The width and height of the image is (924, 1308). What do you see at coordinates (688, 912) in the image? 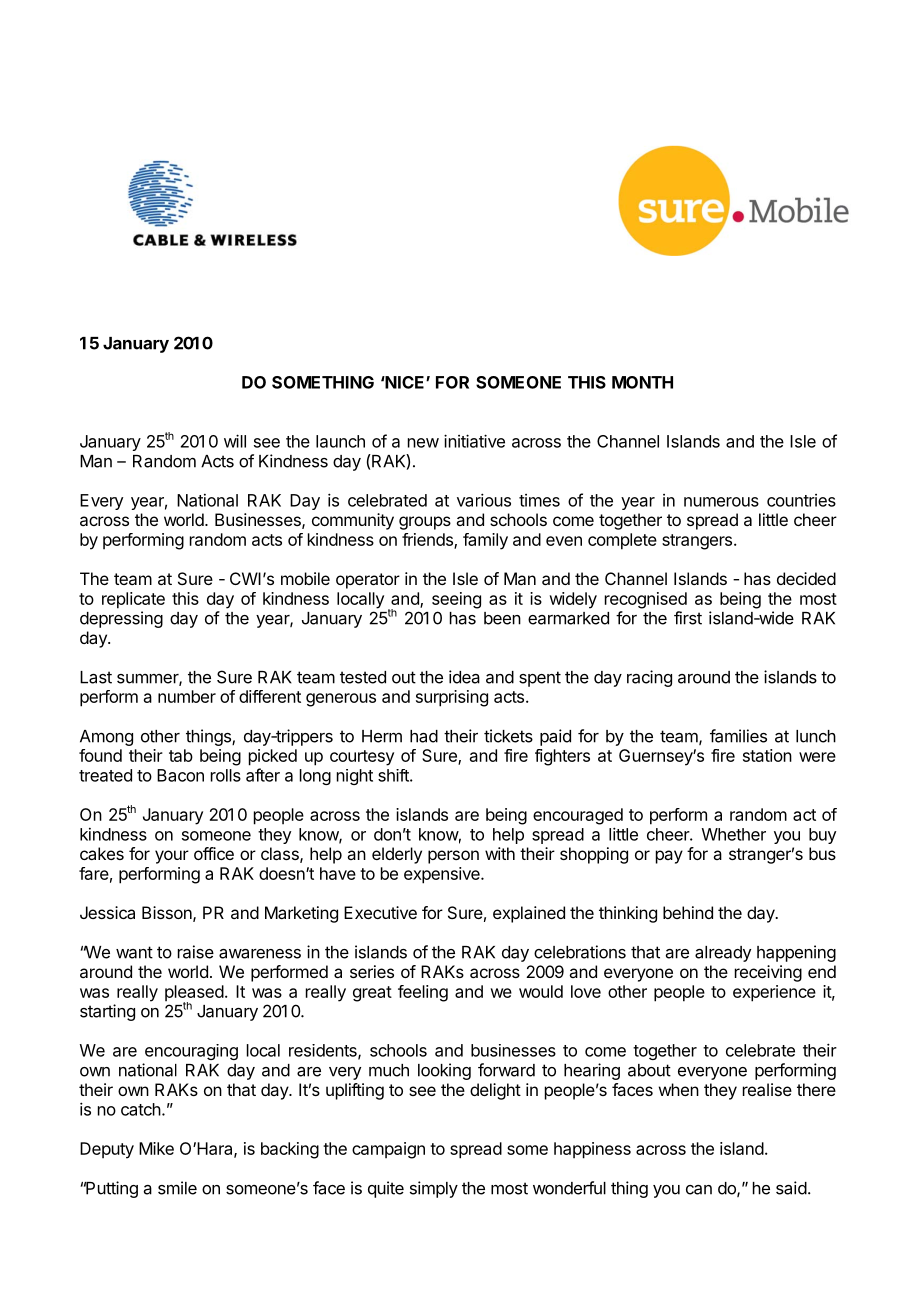
I see `behind` at bounding box center [688, 912].
